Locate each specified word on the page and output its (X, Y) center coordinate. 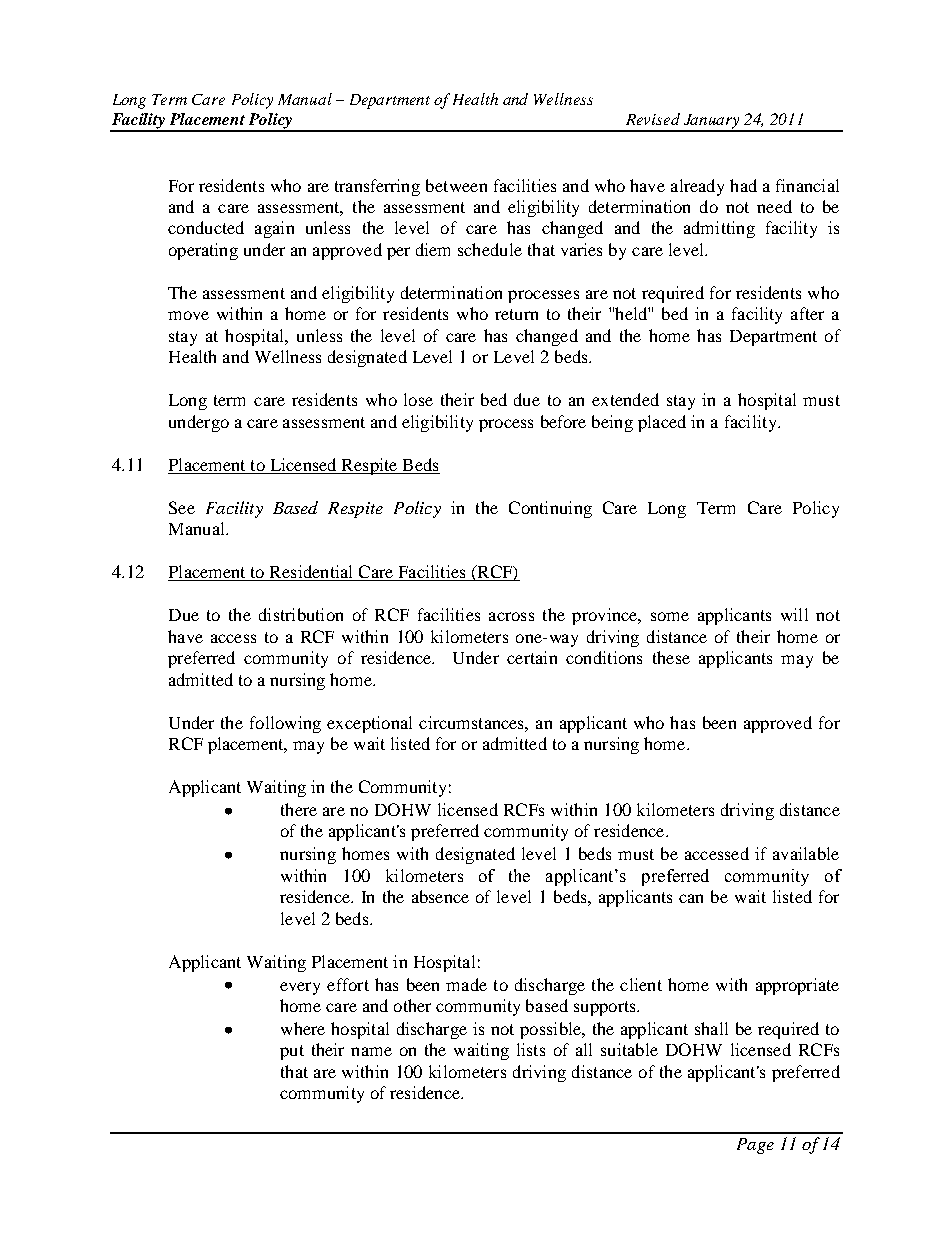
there (299, 809)
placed (662, 423)
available (806, 853)
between (456, 185)
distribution (301, 614)
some (670, 616)
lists (531, 1049)
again (274, 229)
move (188, 315)
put (292, 1052)
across (511, 616)
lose (418, 399)
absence (440, 896)
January (711, 122)
